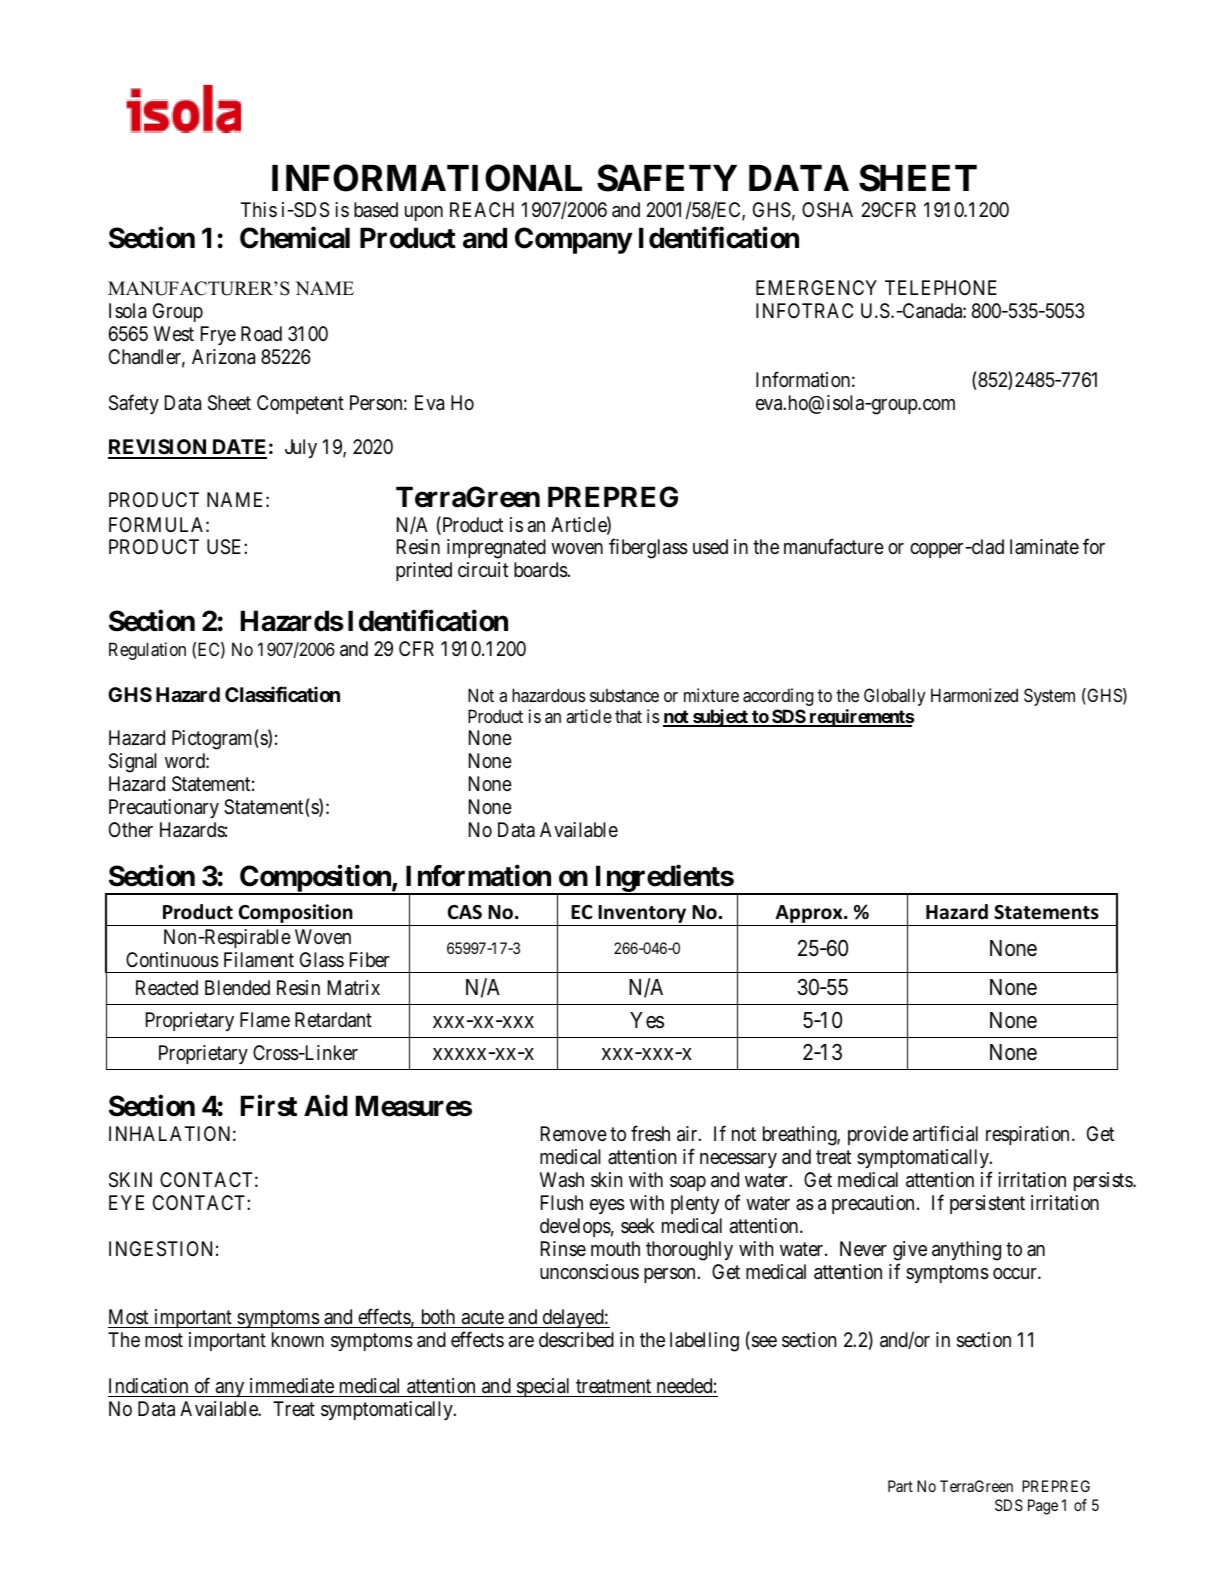 The image size is (1222, 1581). I want to click on Harmonized, so click(974, 695).
